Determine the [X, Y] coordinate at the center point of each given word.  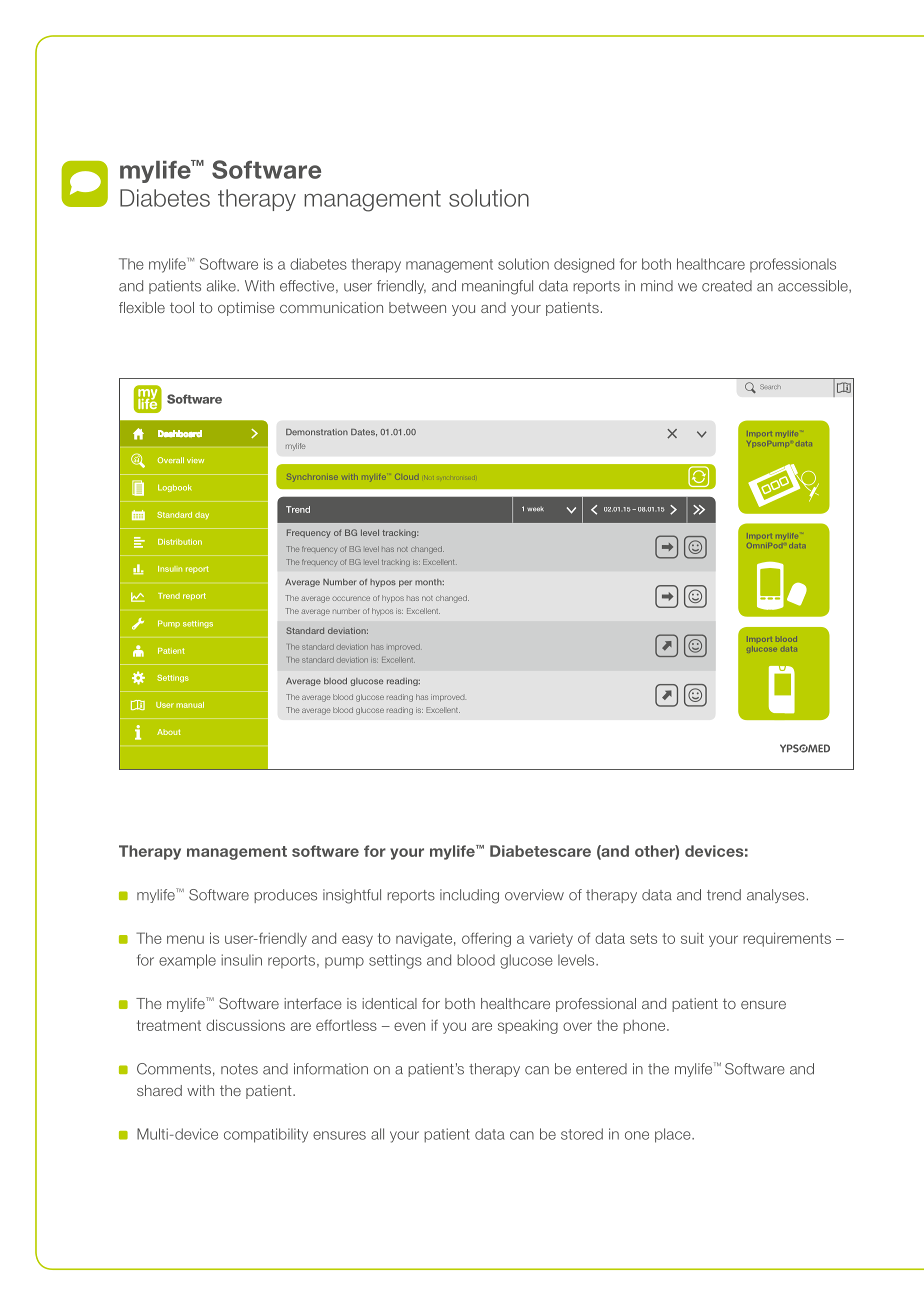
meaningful [497, 287]
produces [285, 896]
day [202, 515]
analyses [776, 896]
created [727, 286]
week [535, 509]
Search [770, 386]
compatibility [266, 1135]
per [405, 583]
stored [582, 1134]
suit [692, 938]
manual [190, 705]
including [469, 896]
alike [222, 286]
